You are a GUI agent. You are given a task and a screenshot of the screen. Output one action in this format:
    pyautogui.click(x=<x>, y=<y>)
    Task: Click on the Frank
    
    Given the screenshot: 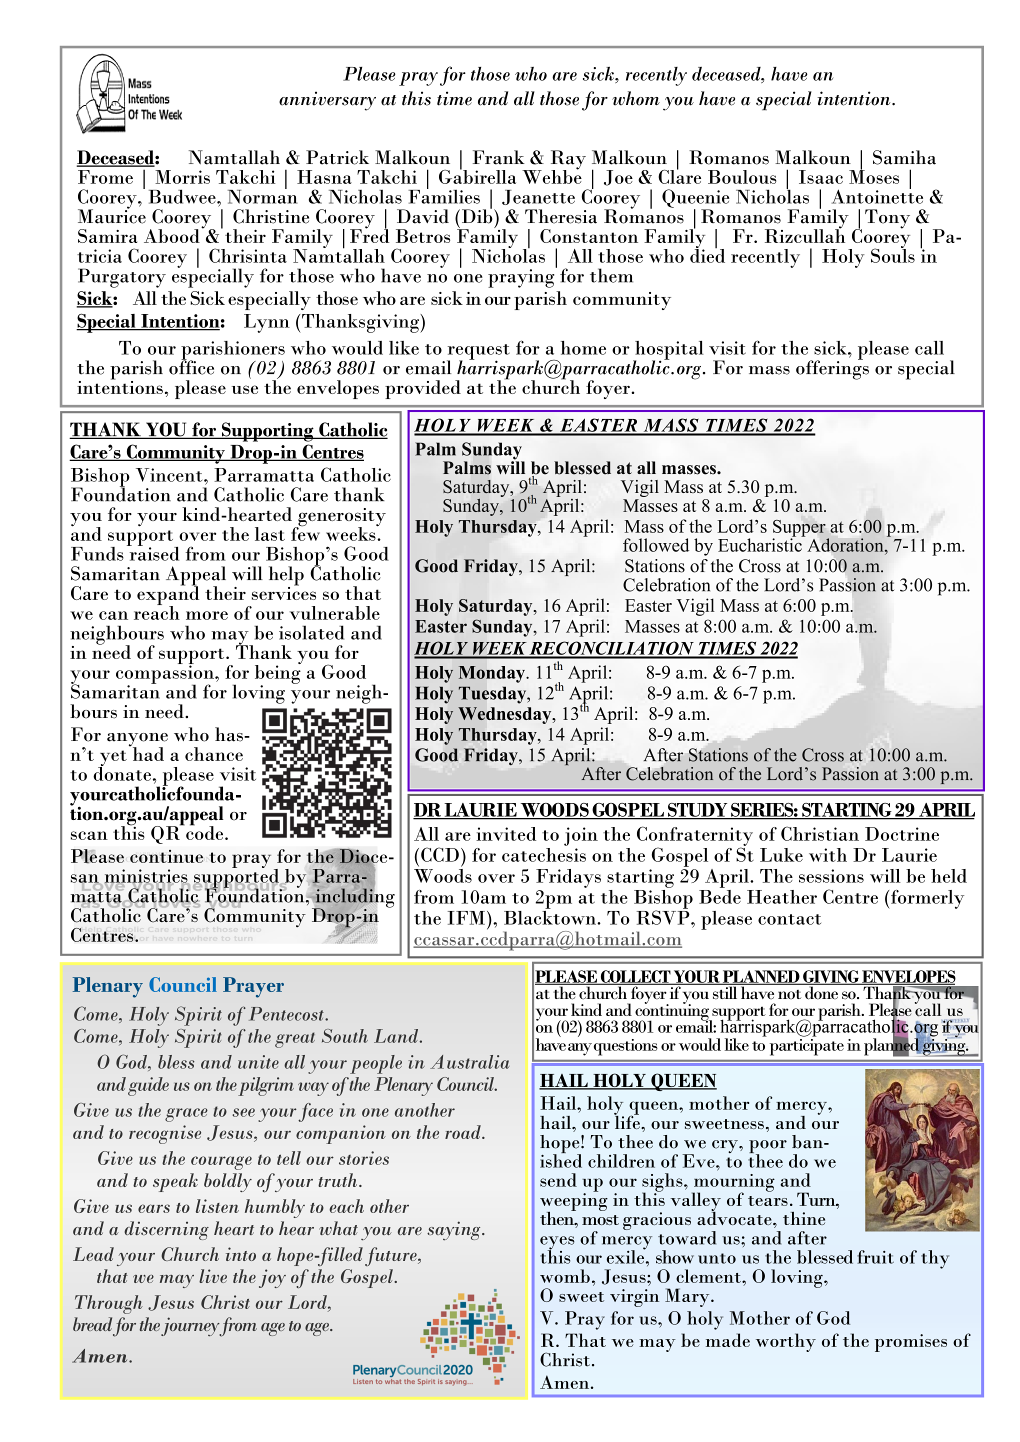 What is the action you would take?
    pyautogui.click(x=499, y=157)
